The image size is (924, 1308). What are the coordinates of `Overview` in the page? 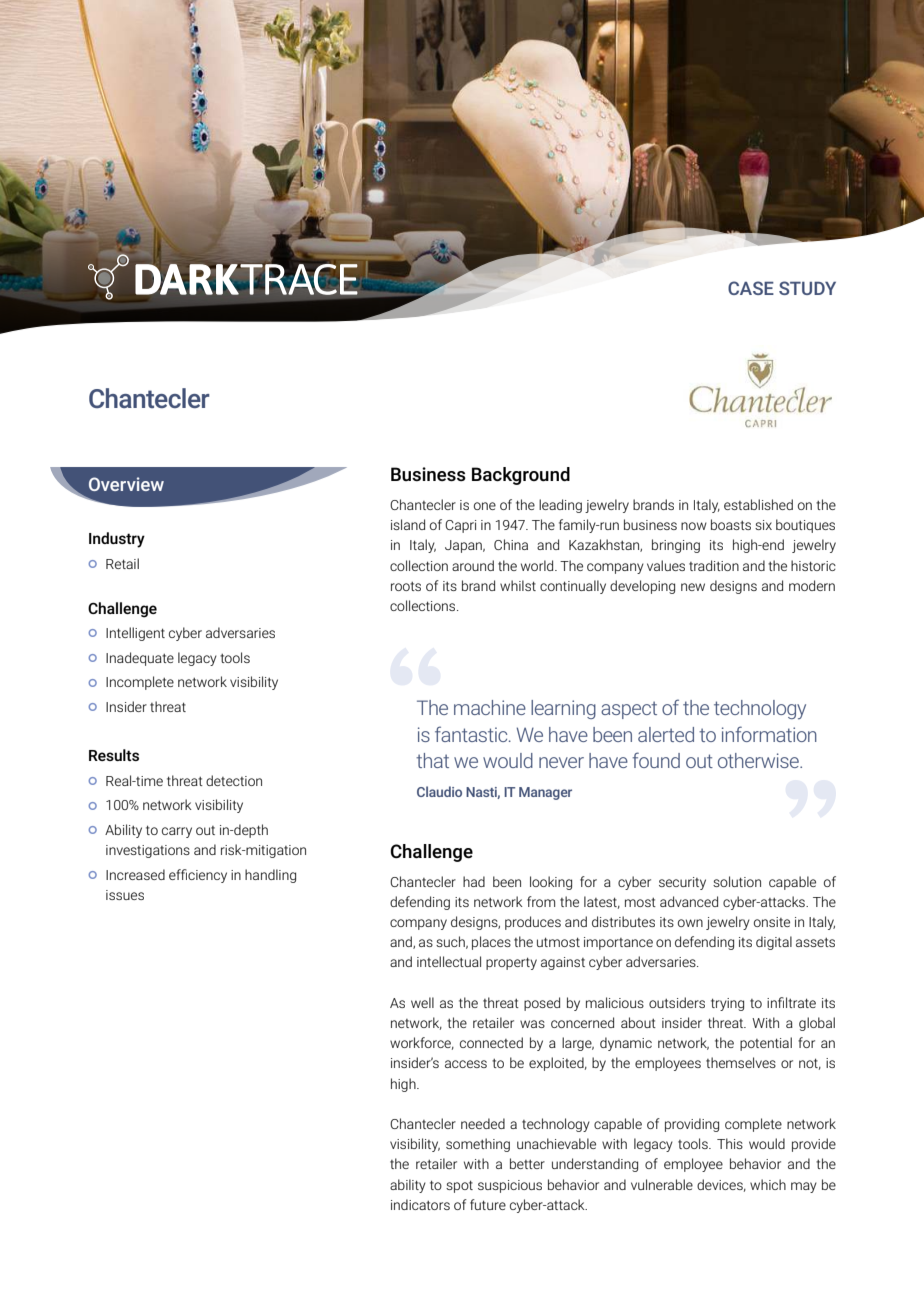 It's located at (126, 484).
